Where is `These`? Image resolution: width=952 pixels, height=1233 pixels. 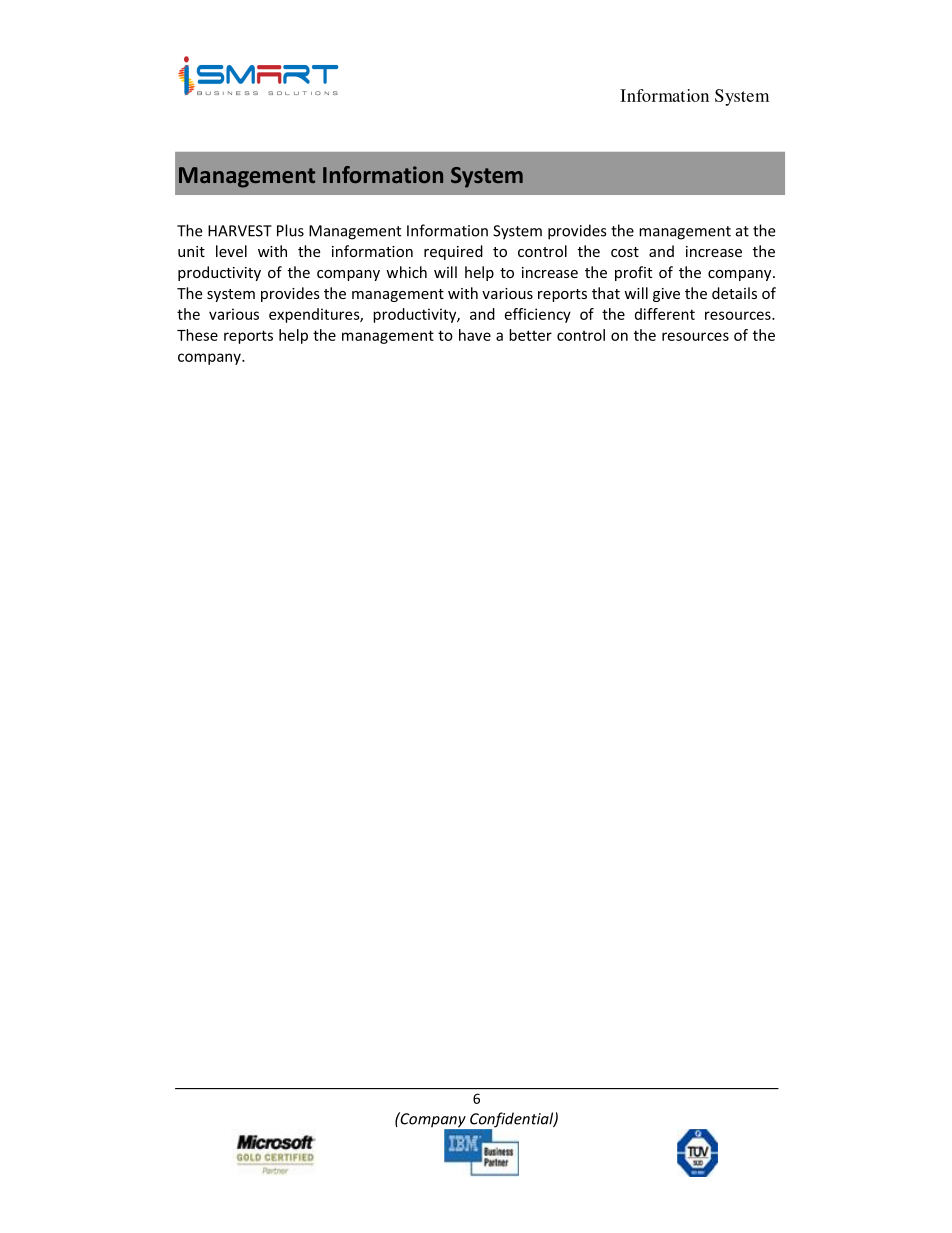 These is located at coordinates (197, 335).
